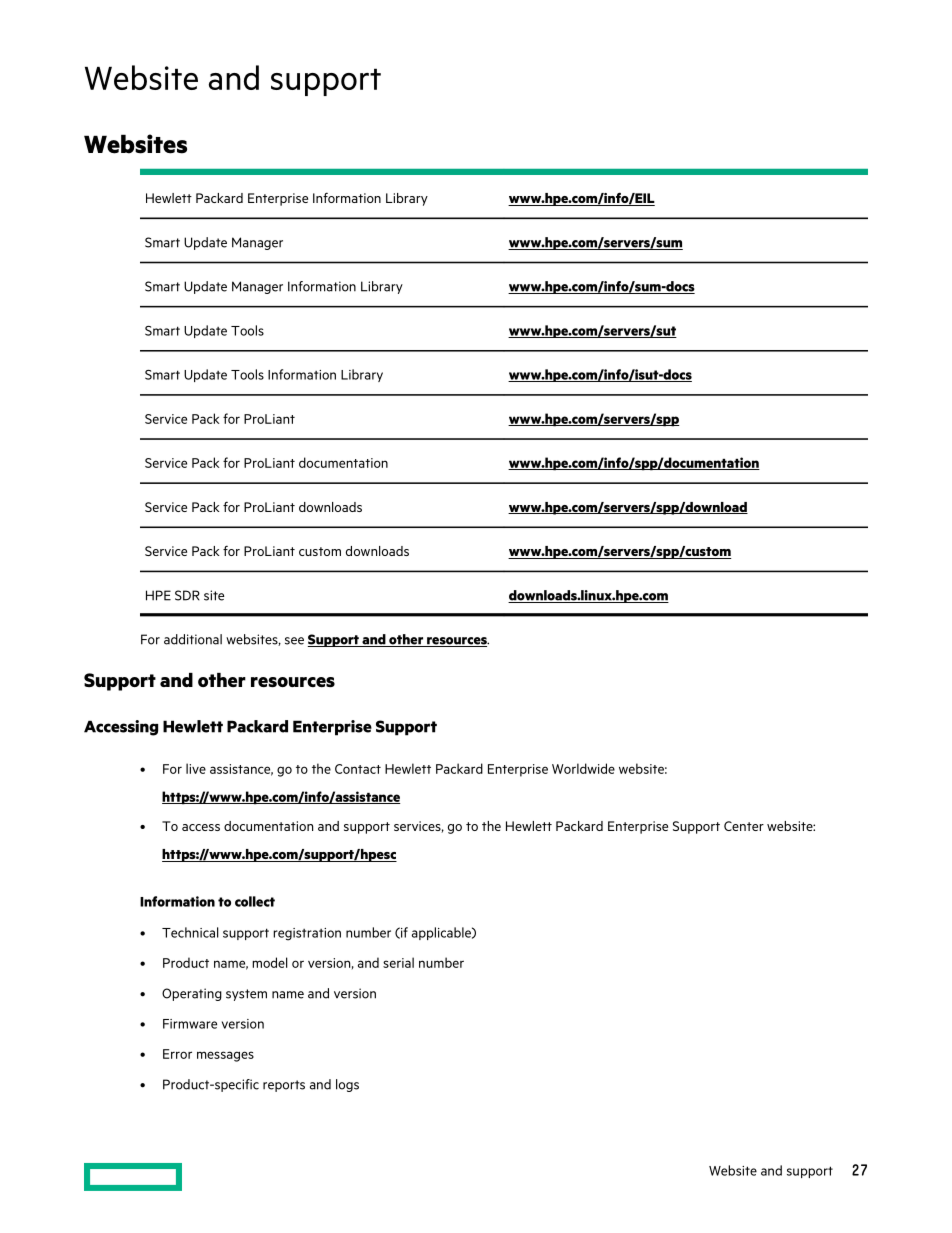  Describe the element at coordinates (744, 826) in the screenshot. I see `Center` at that location.
